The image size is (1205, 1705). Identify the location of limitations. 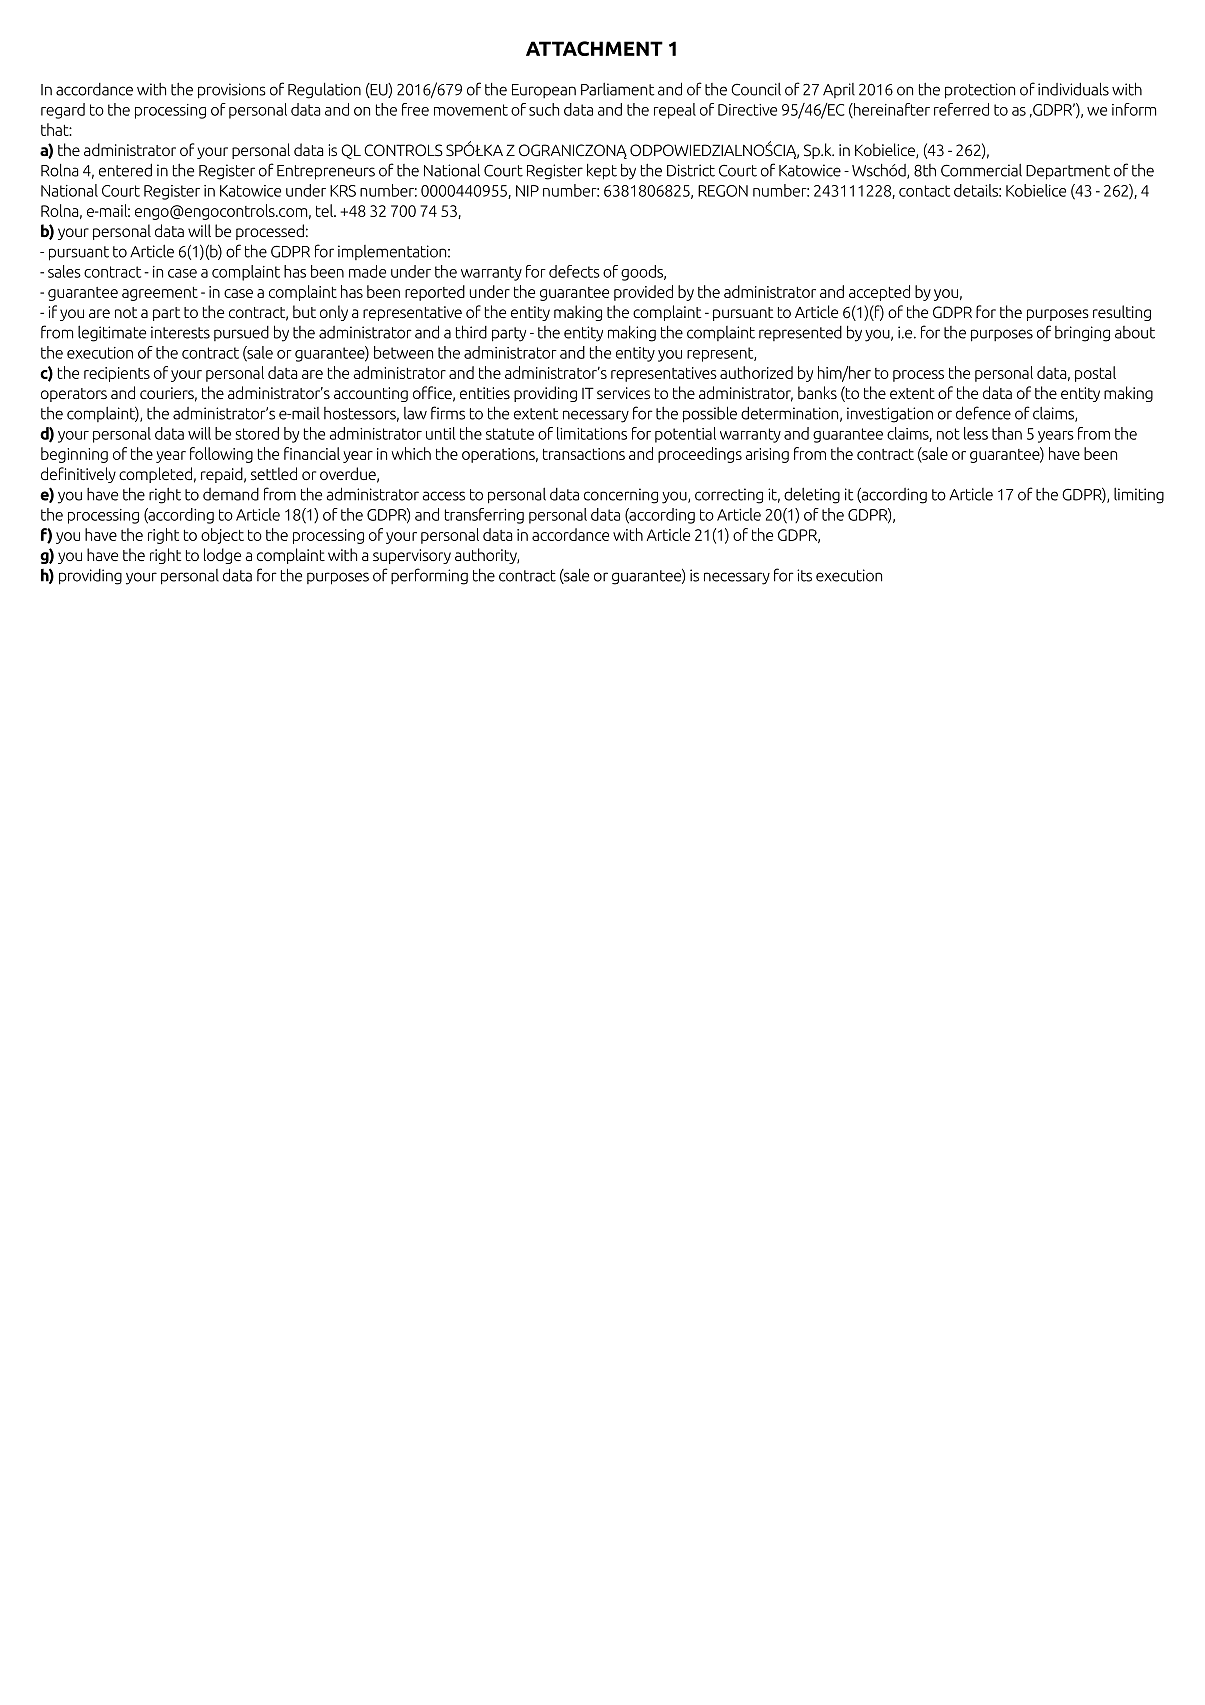
(592, 433).
